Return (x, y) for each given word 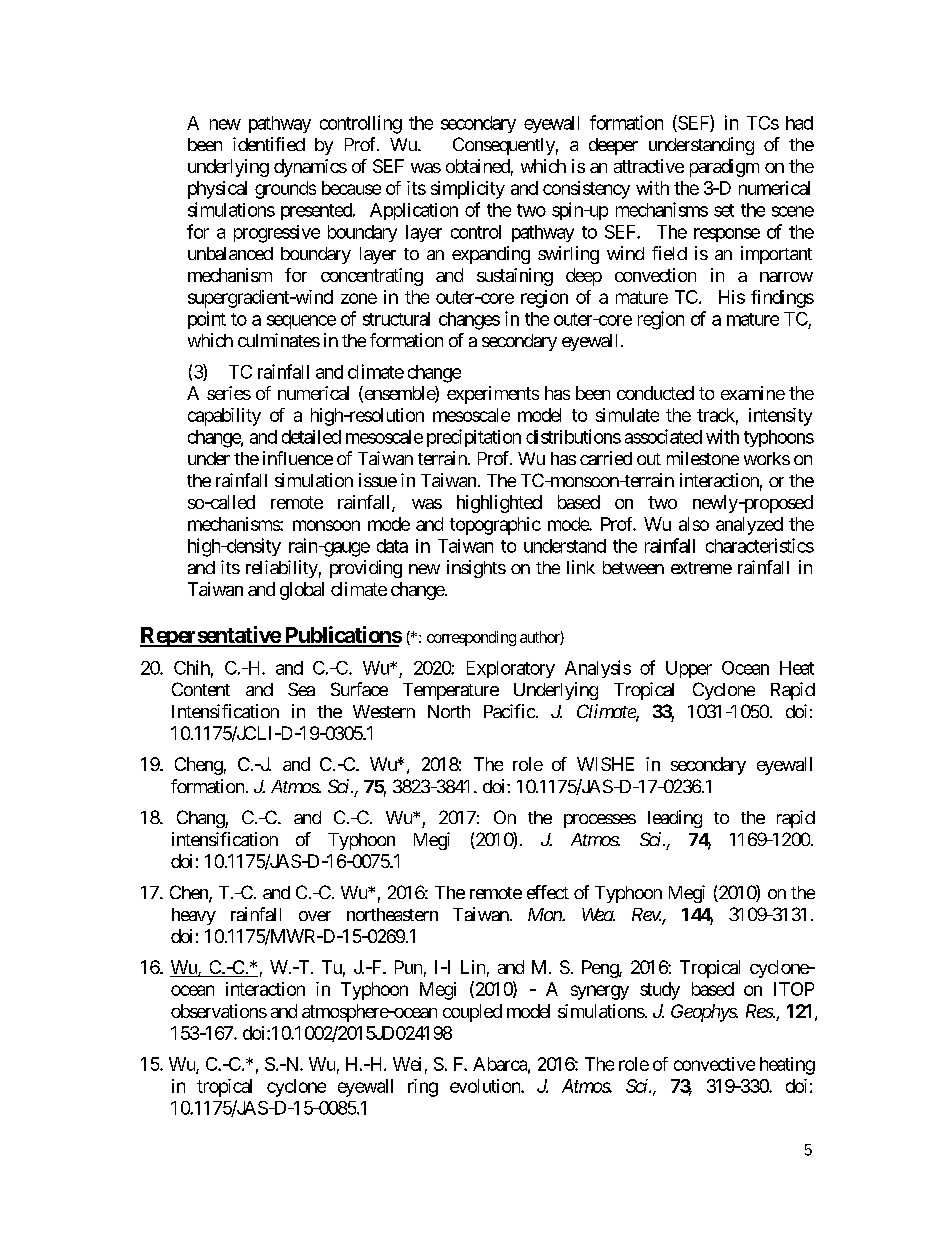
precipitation (474, 438)
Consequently (504, 146)
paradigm (724, 168)
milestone (703, 458)
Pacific (509, 711)
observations (219, 1011)
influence (298, 458)
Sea (301, 689)
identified (269, 144)
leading (675, 819)
